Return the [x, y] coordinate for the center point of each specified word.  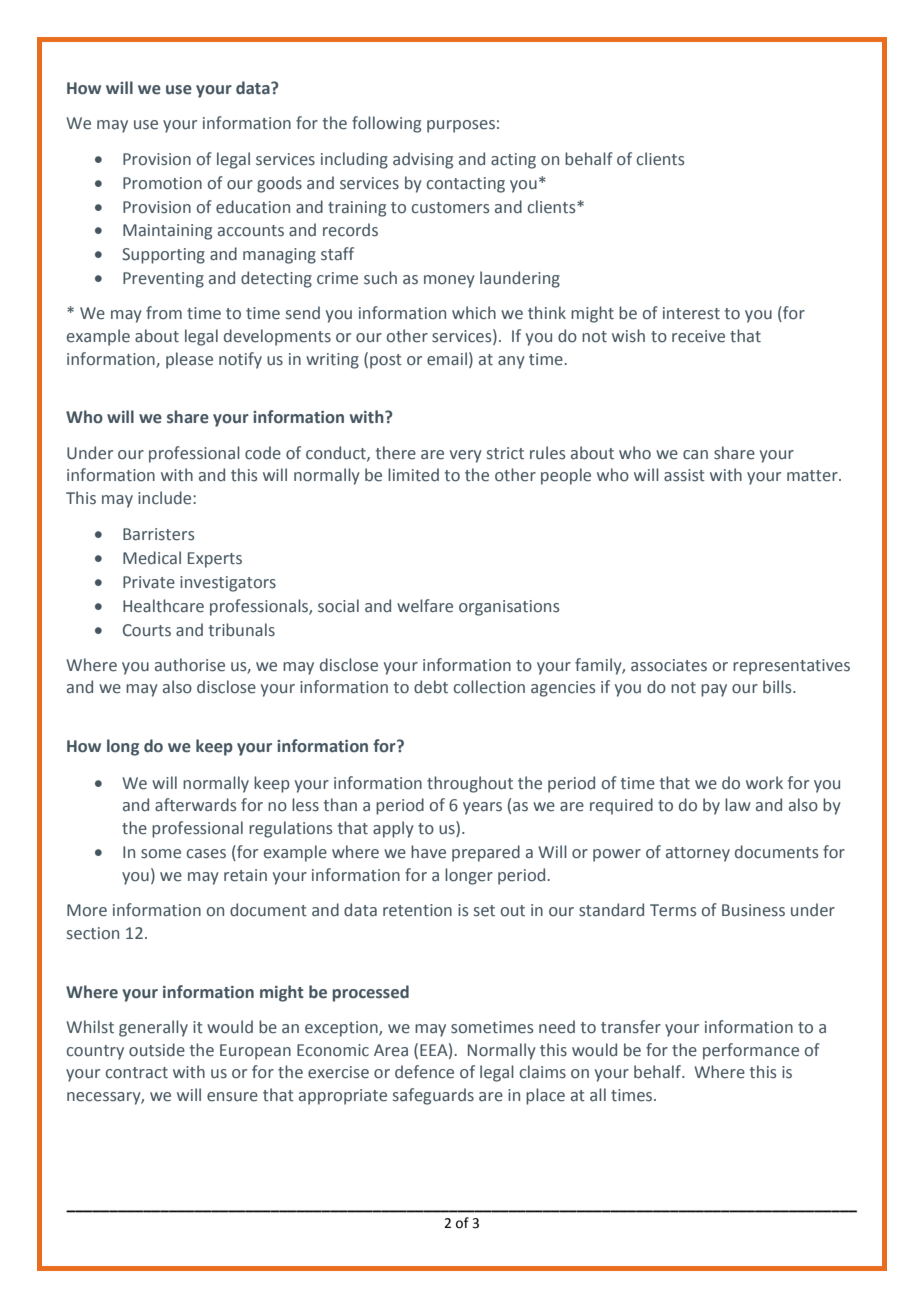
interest [691, 313]
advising [423, 160]
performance [751, 1051]
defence [424, 1072]
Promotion [162, 183]
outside [157, 1050]
